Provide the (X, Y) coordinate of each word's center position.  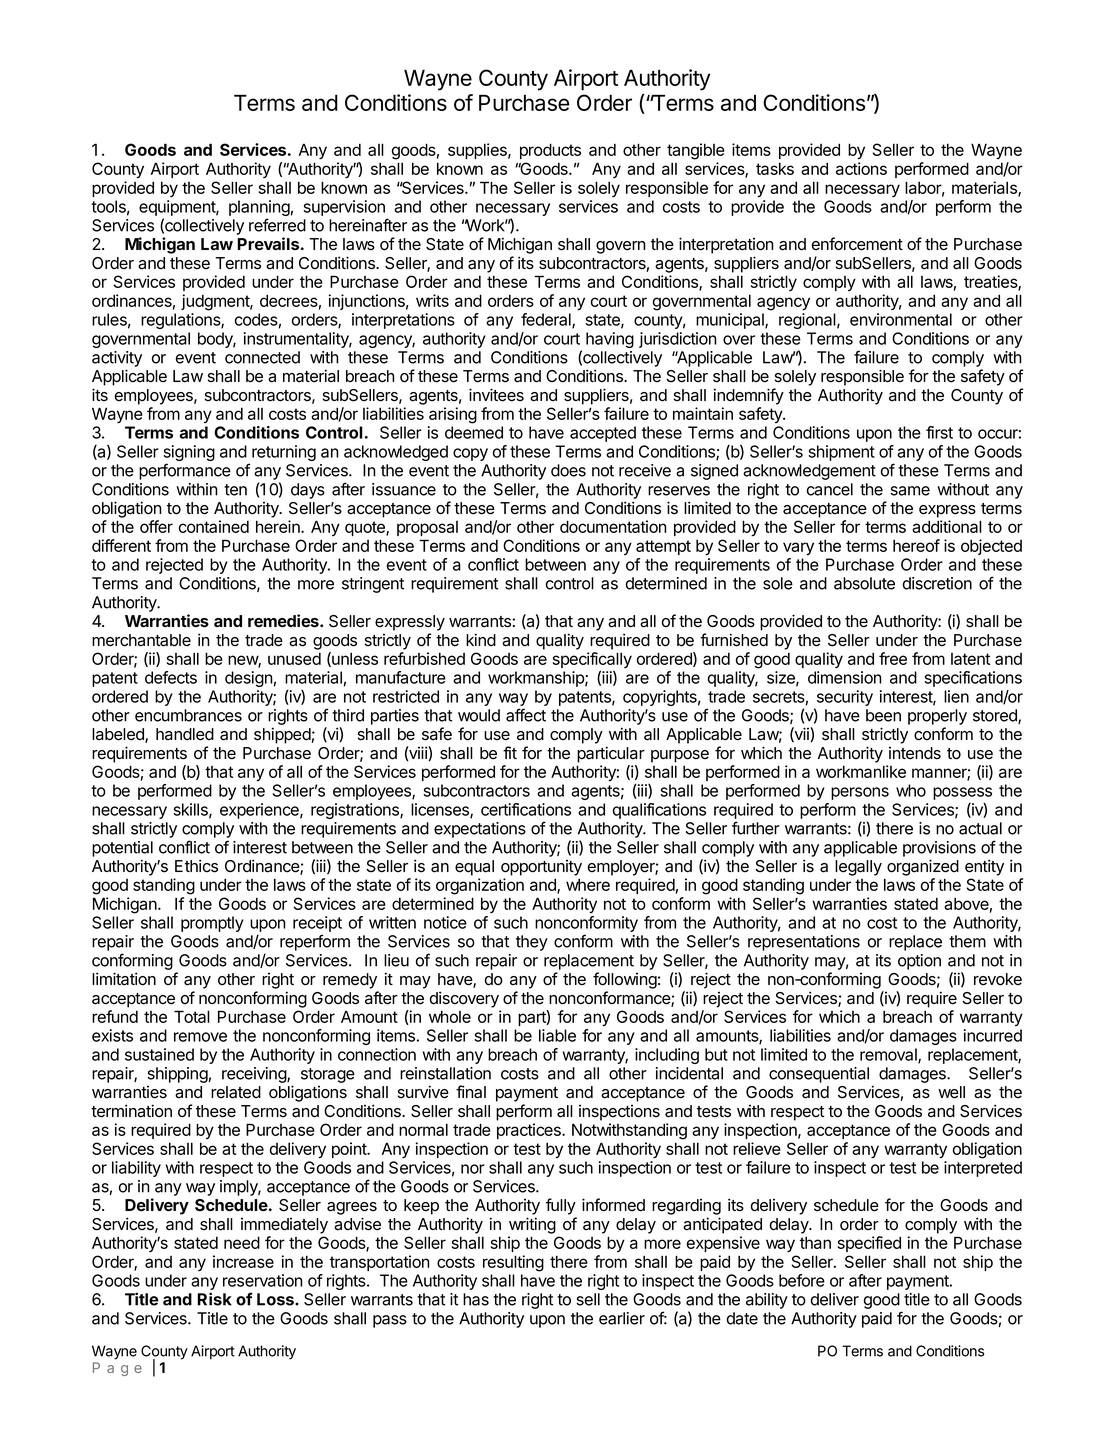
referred (277, 225)
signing (189, 454)
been (883, 715)
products (550, 151)
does (568, 470)
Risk (214, 1299)
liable (557, 1035)
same (910, 491)
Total (192, 1016)
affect (526, 715)
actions (861, 168)
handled (185, 734)
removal (889, 1055)
